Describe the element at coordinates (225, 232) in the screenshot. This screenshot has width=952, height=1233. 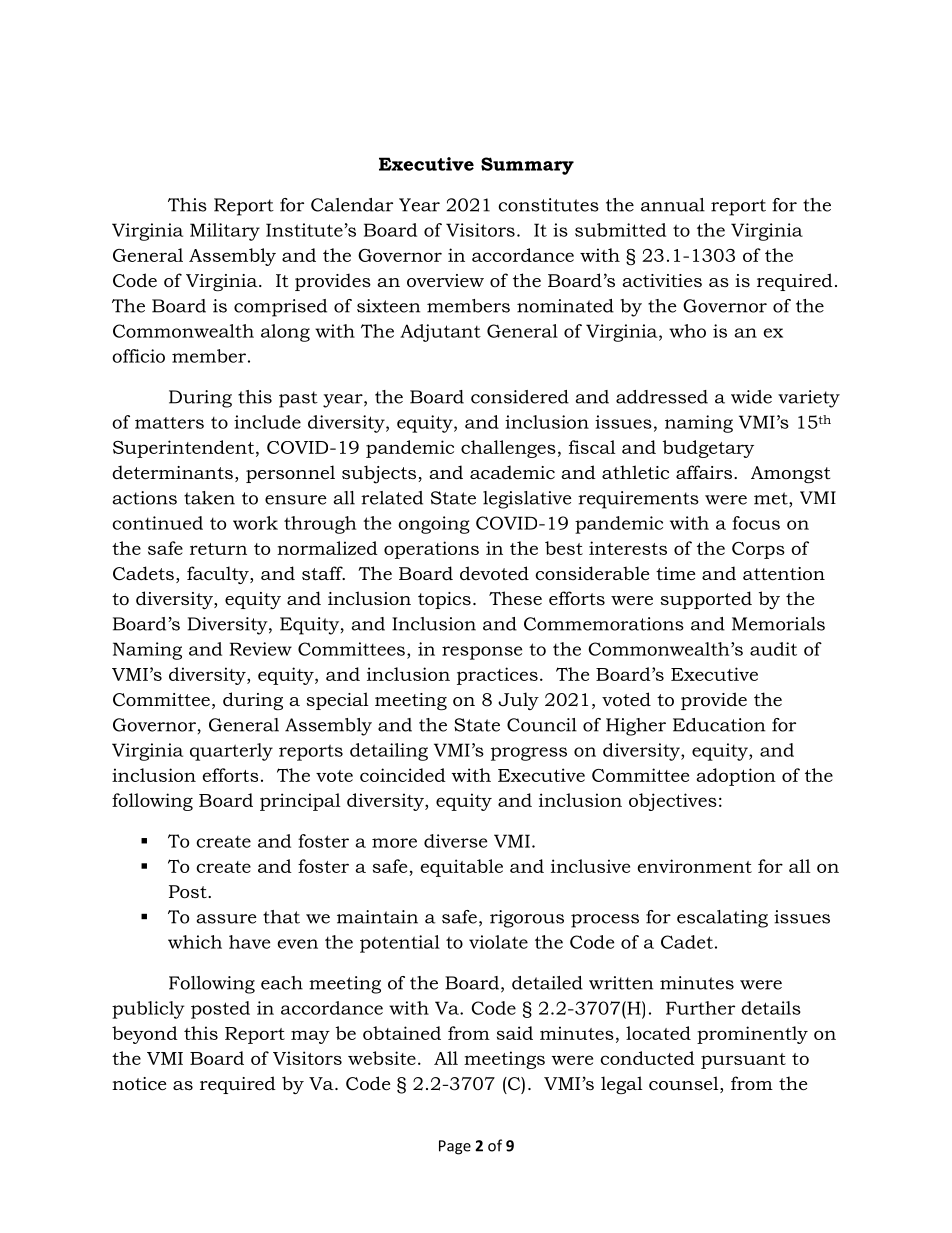
I see `Military` at that location.
